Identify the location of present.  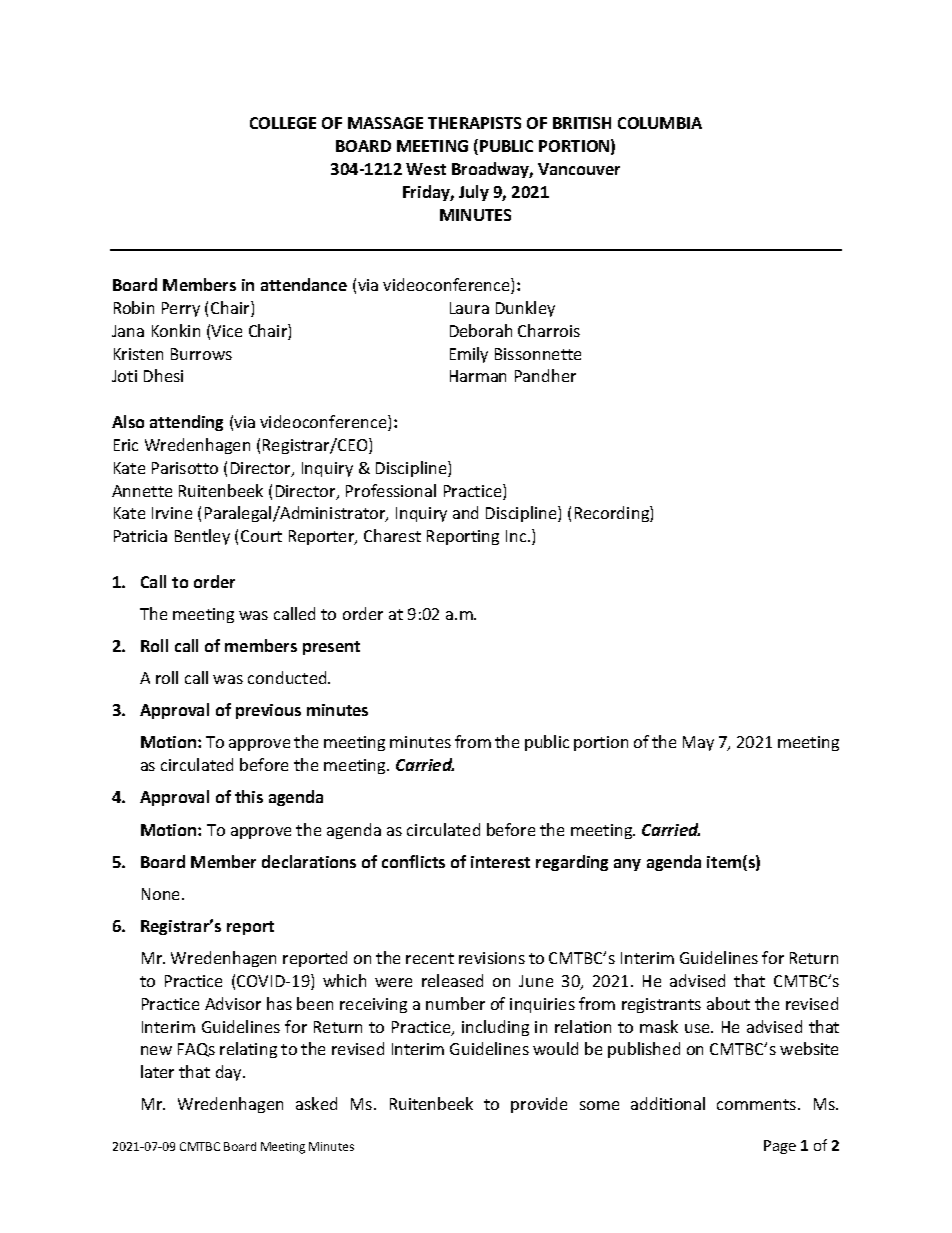
(331, 648).
